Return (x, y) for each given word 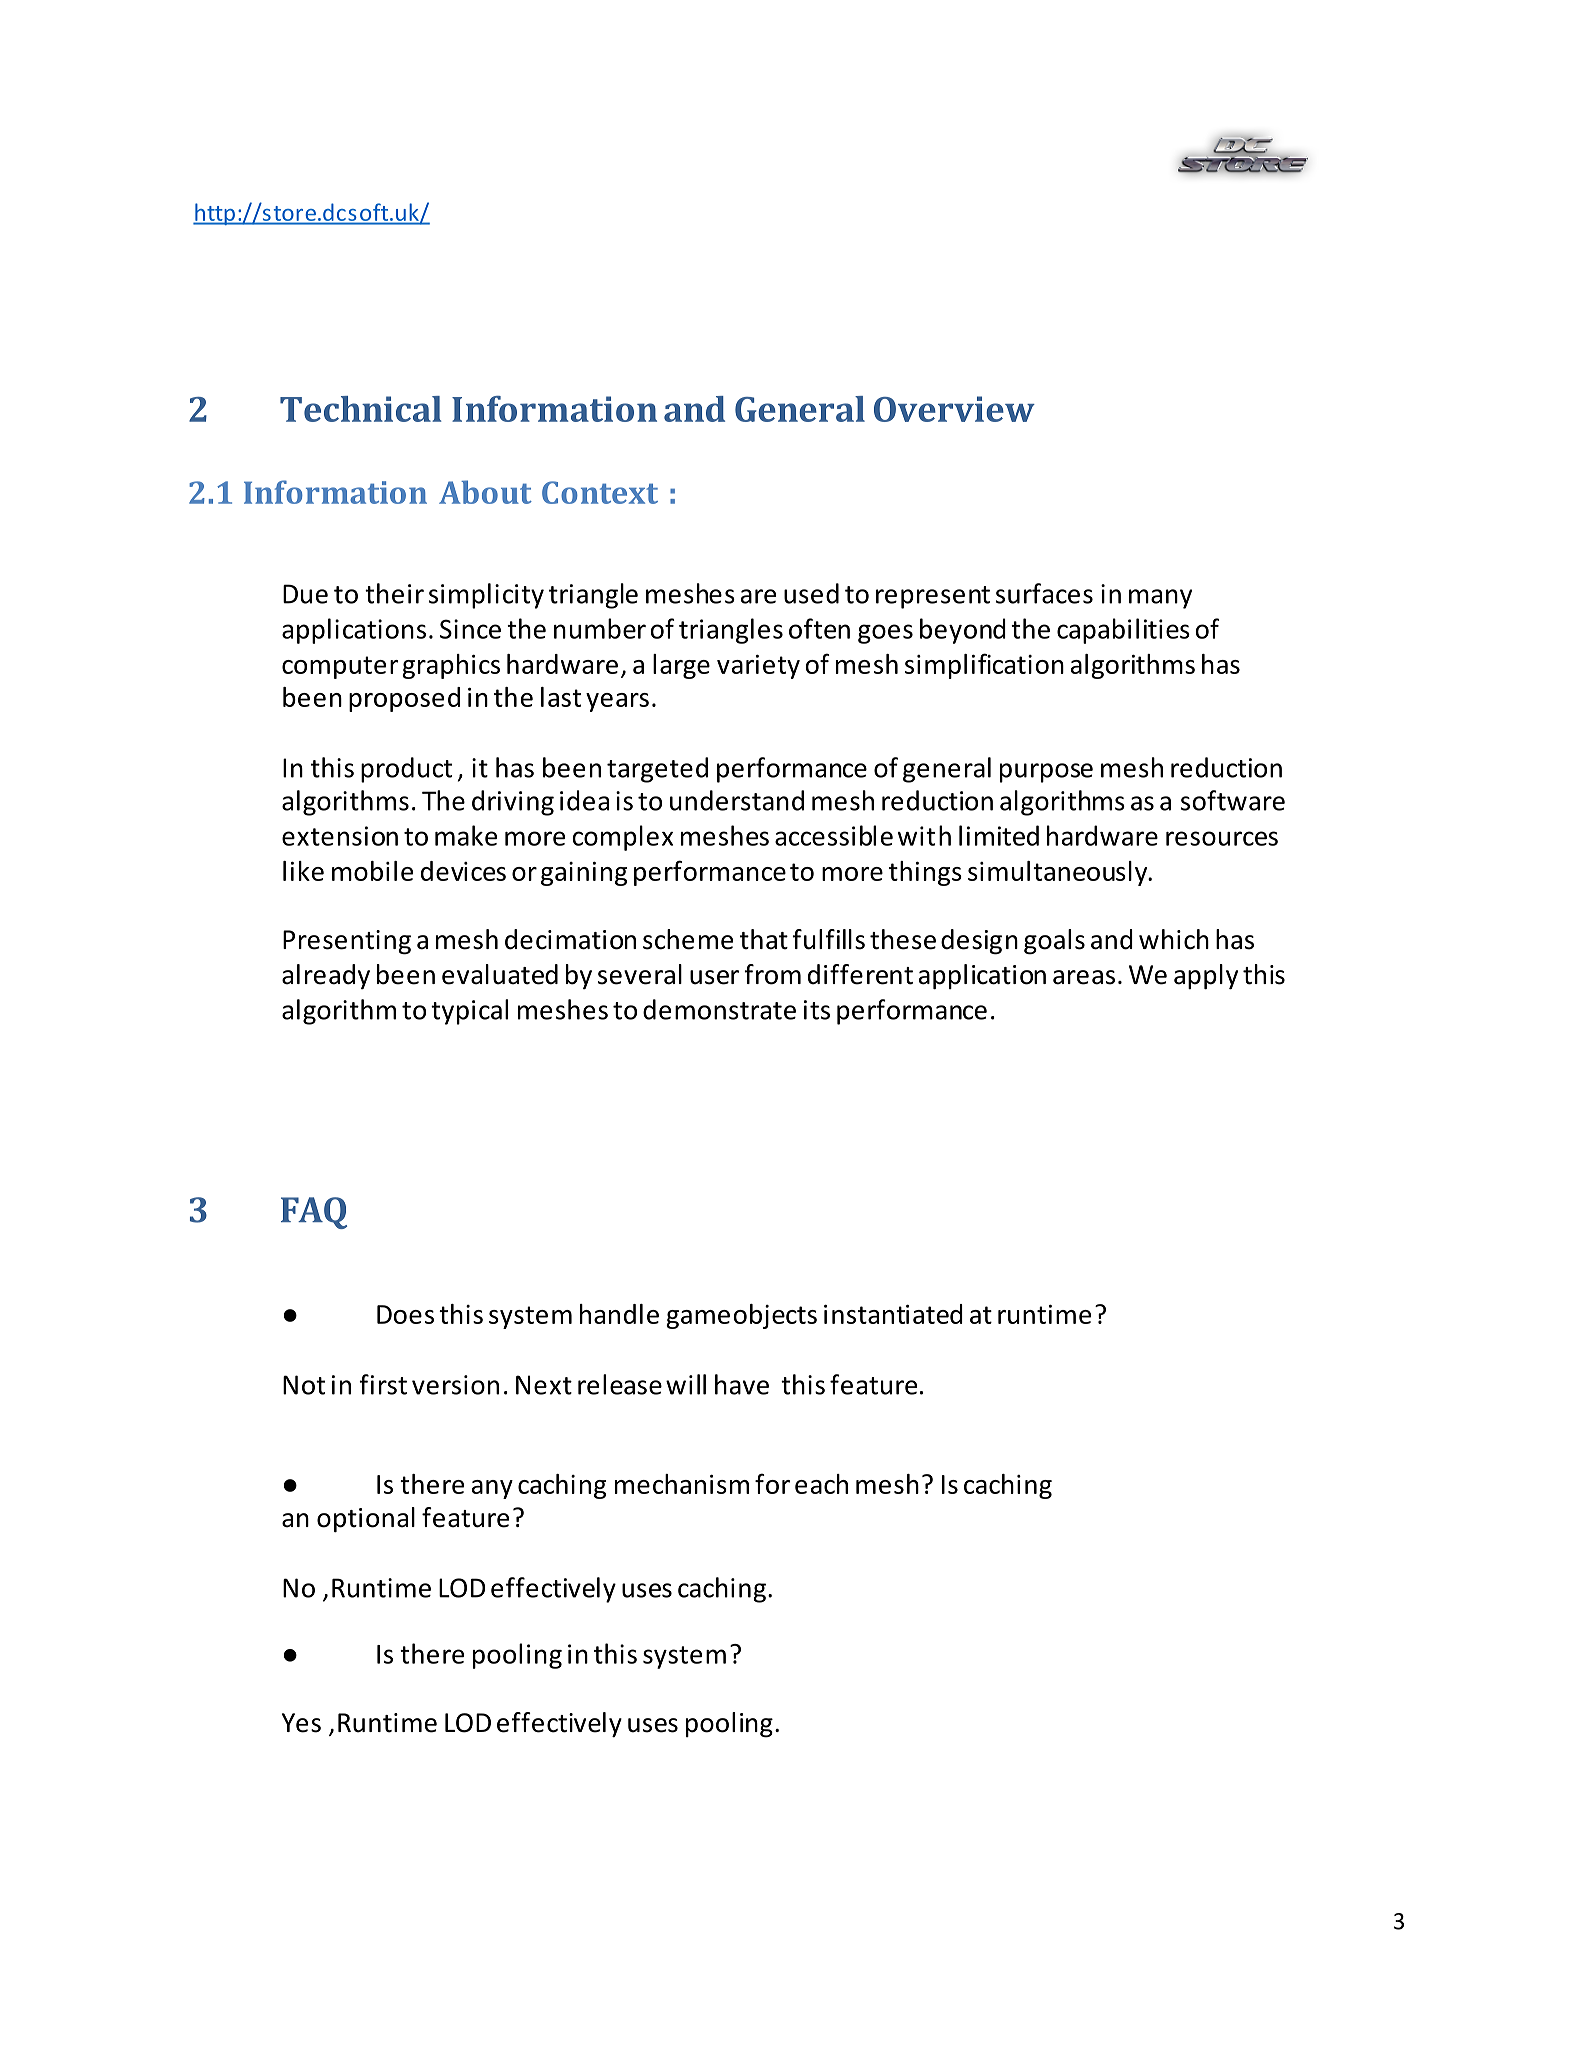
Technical (360, 409)
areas (1084, 977)
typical (469, 1012)
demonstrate (719, 1009)
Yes (301, 1723)
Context (600, 492)
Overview (954, 409)
